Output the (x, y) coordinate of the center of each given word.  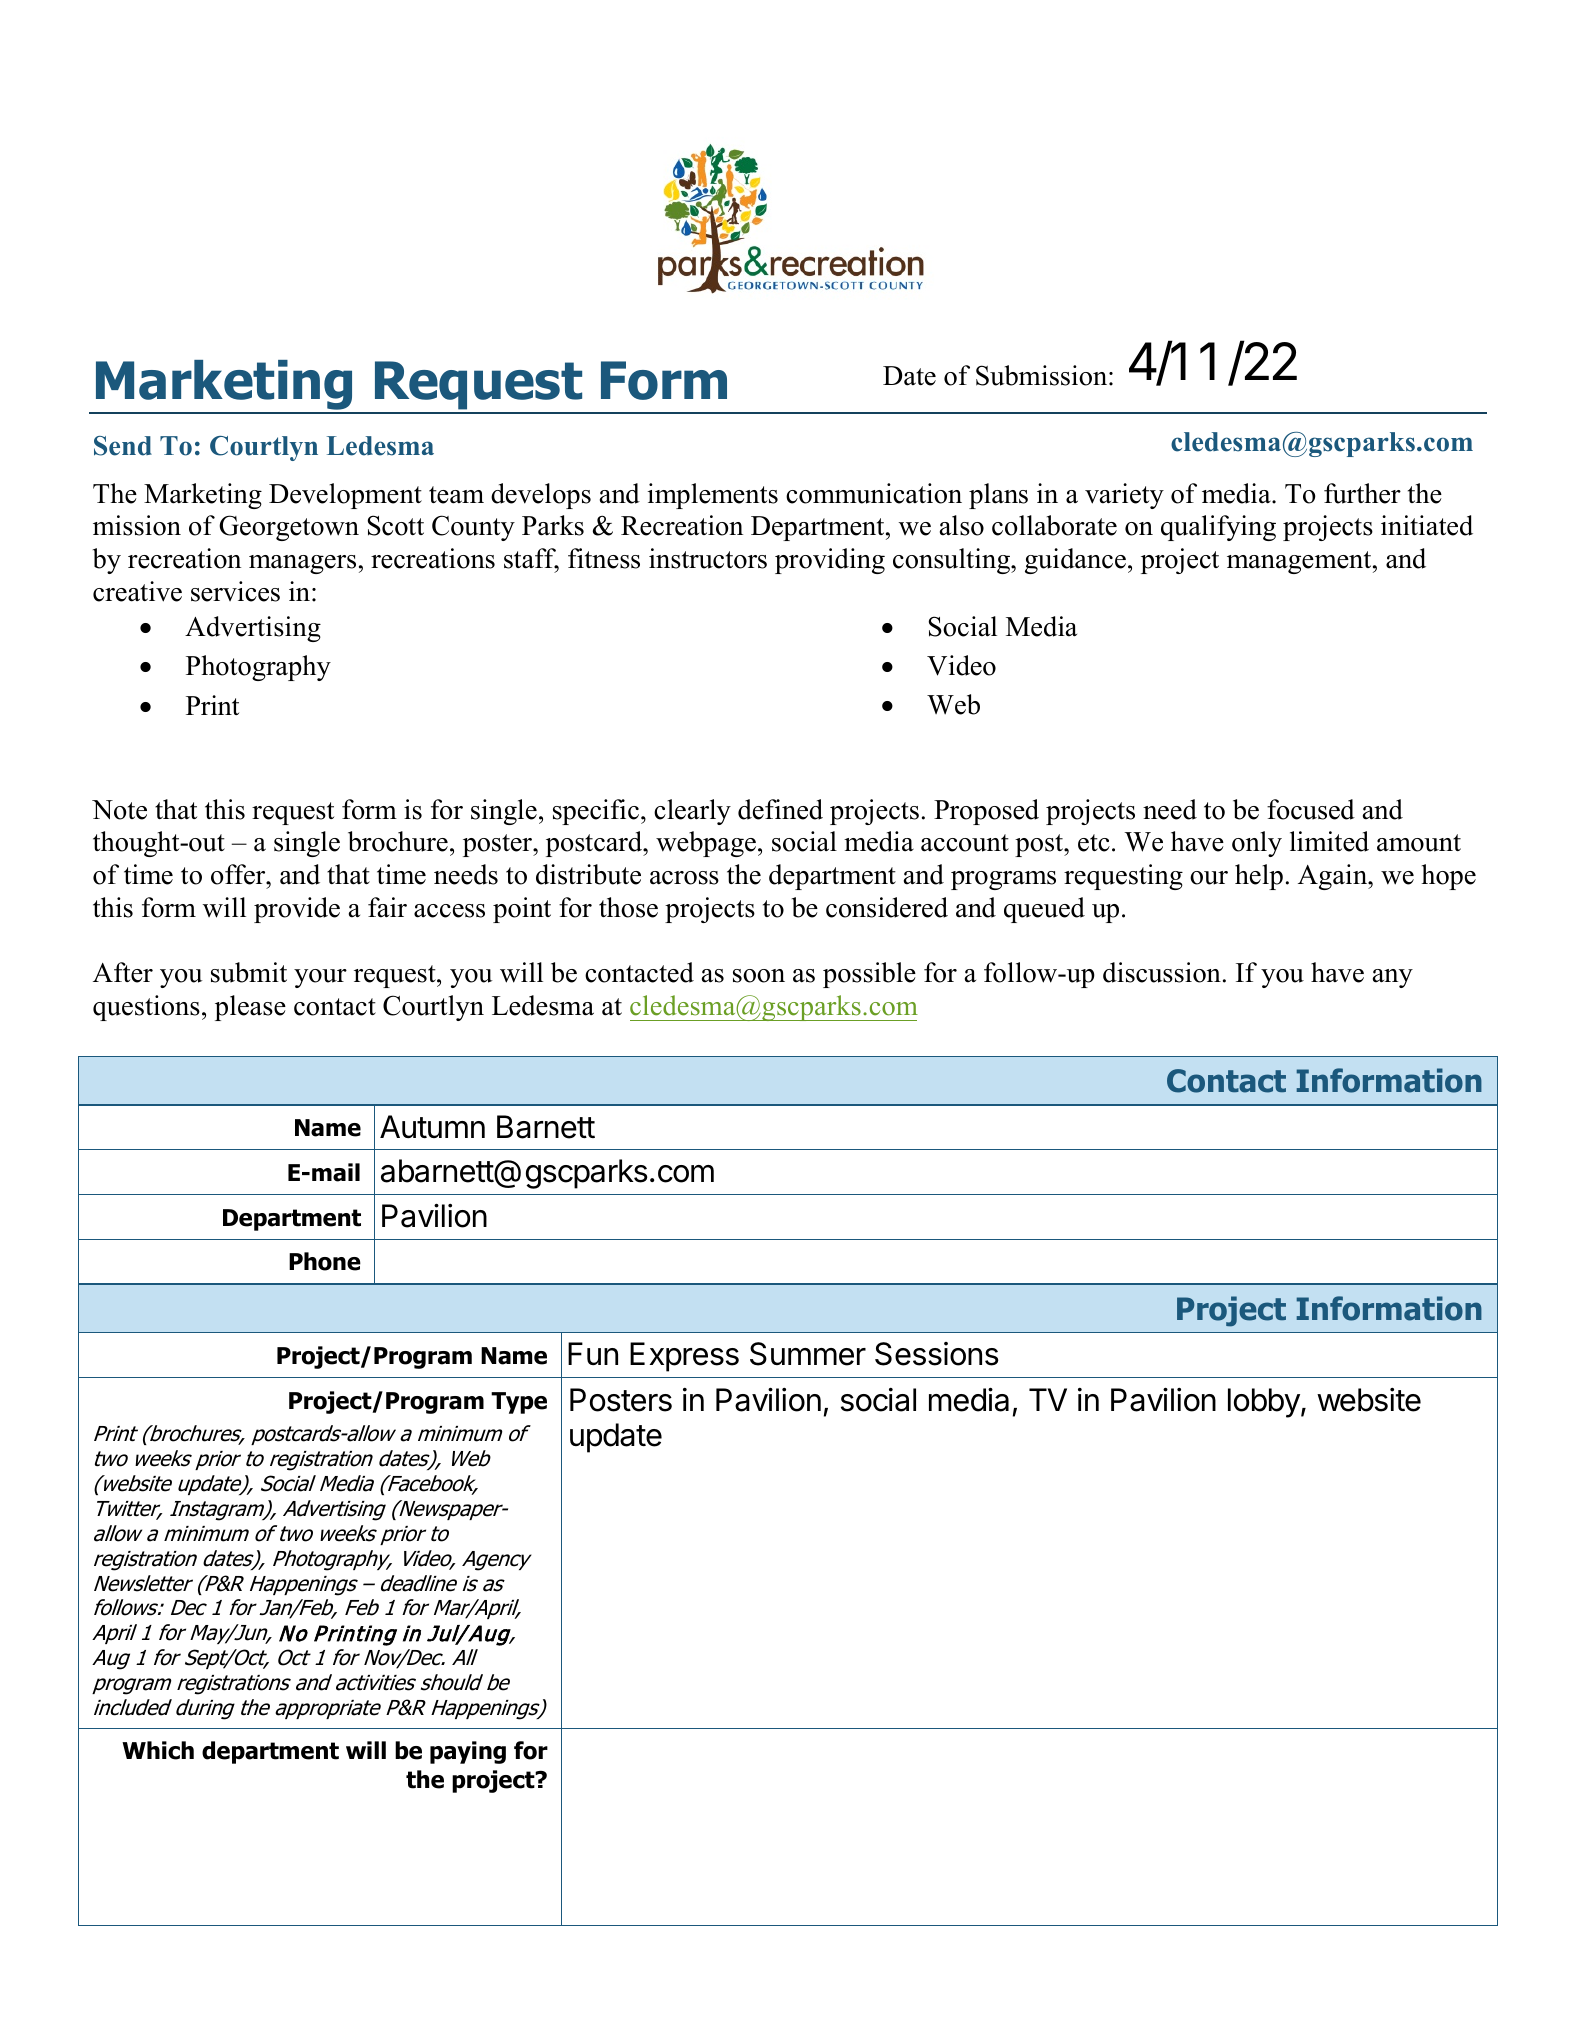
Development (345, 496)
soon (759, 976)
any (1393, 978)
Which (158, 1750)
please (250, 1008)
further (1362, 493)
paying (468, 1752)
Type (519, 1403)
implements (713, 496)
